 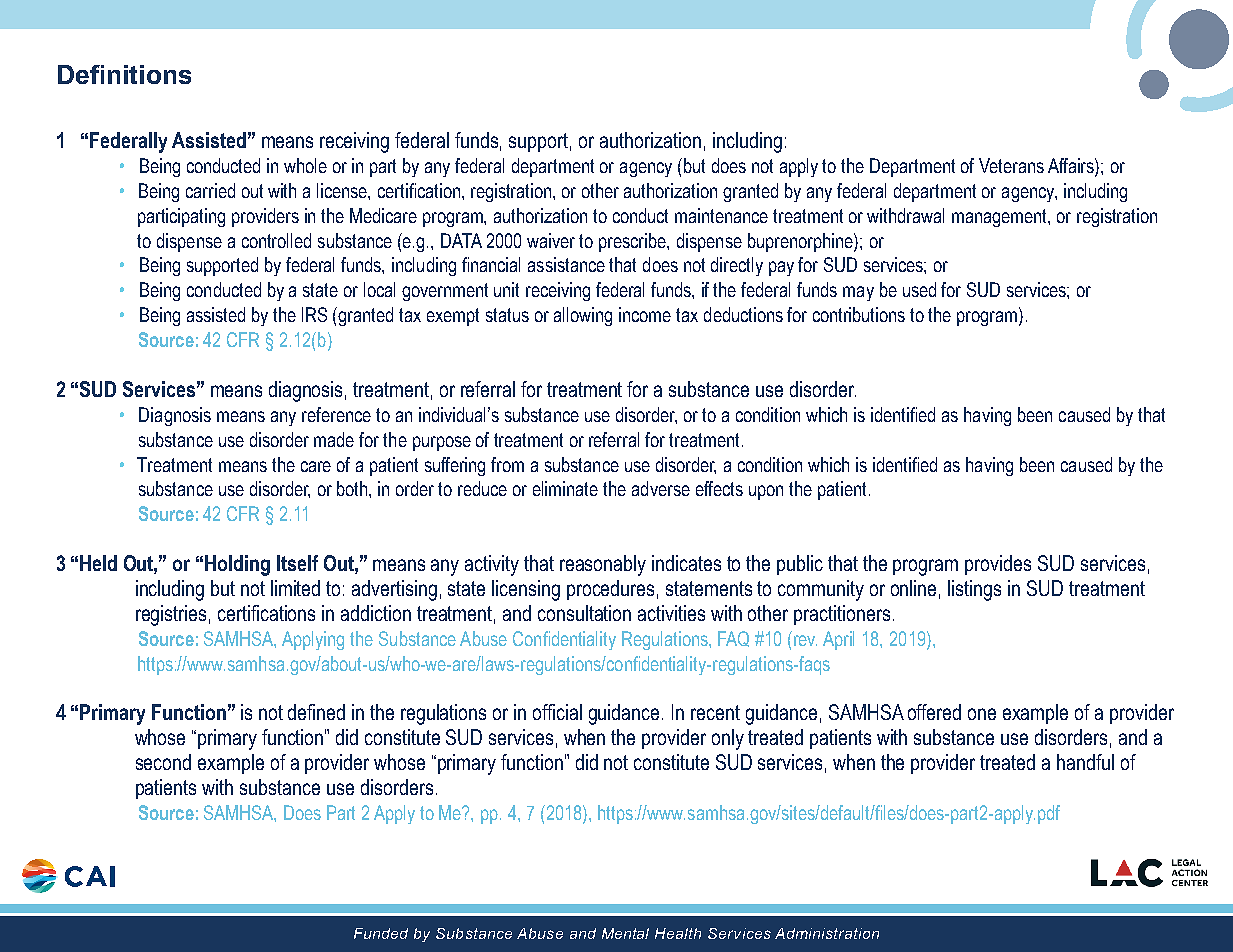 What do you see at coordinates (858, 293) in the document?
I see `may` at bounding box center [858, 293].
